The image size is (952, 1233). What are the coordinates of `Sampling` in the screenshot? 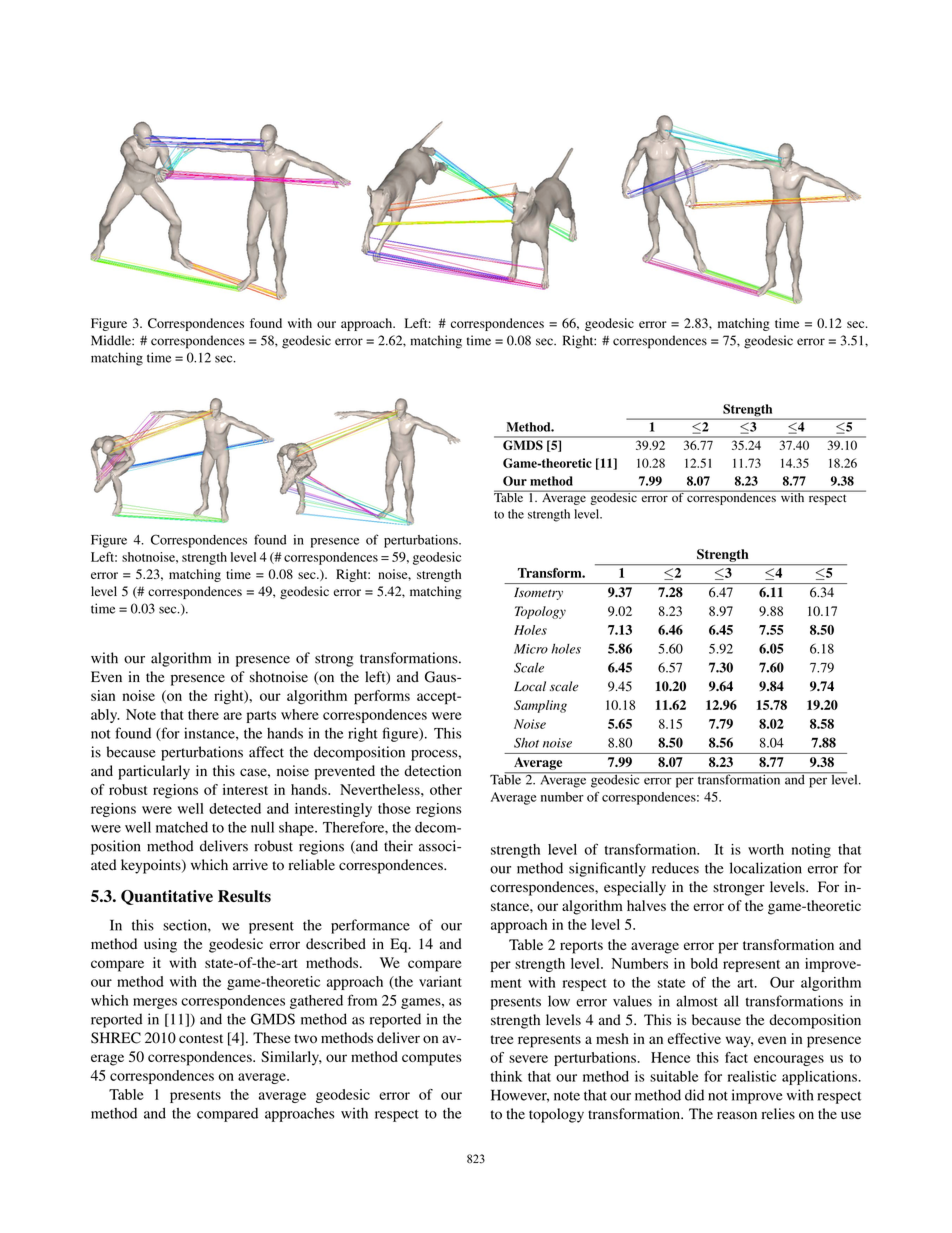 It's located at (540, 706).
